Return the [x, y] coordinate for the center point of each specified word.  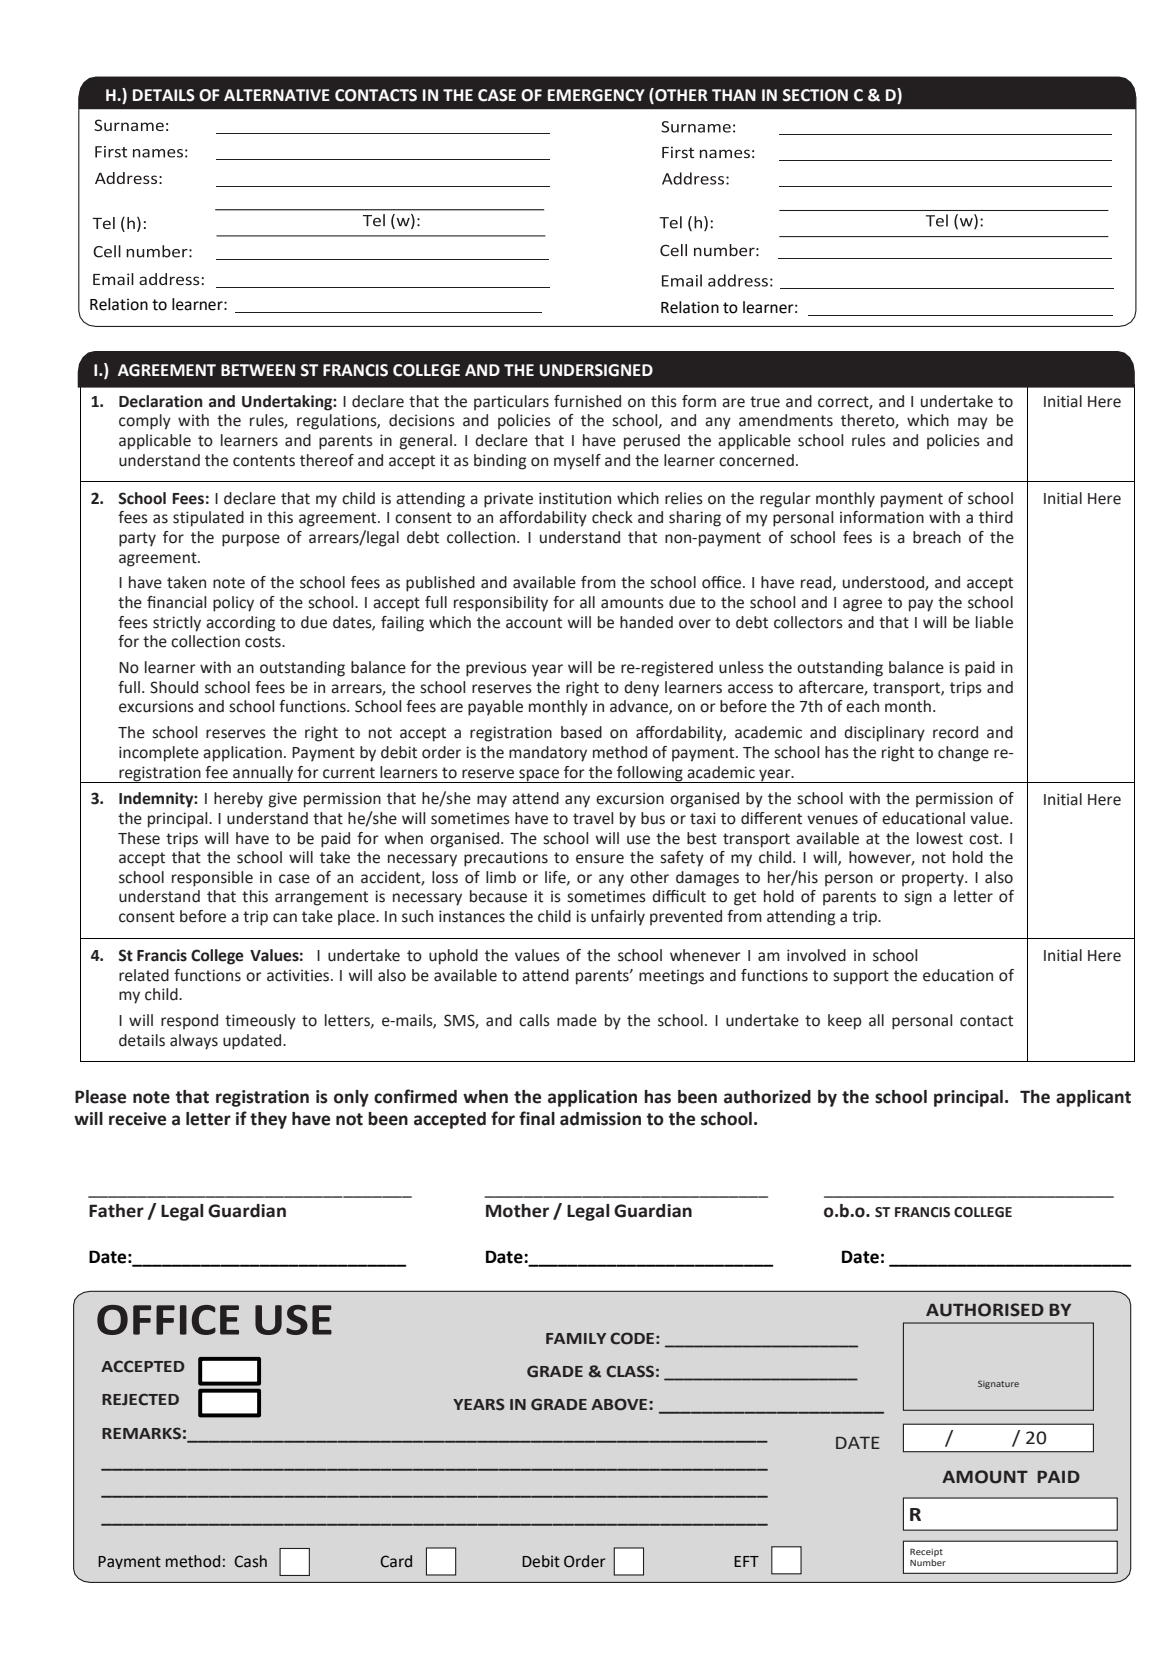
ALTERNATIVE [277, 95]
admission [600, 1119]
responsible [212, 879]
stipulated [208, 519]
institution [575, 498]
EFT [746, 1561]
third [996, 517]
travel [593, 818]
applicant [1093, 1098]
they [268, 1120]
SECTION [815, 95]
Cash [250, 1561]
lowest [940, 838]
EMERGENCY [596, 95]
